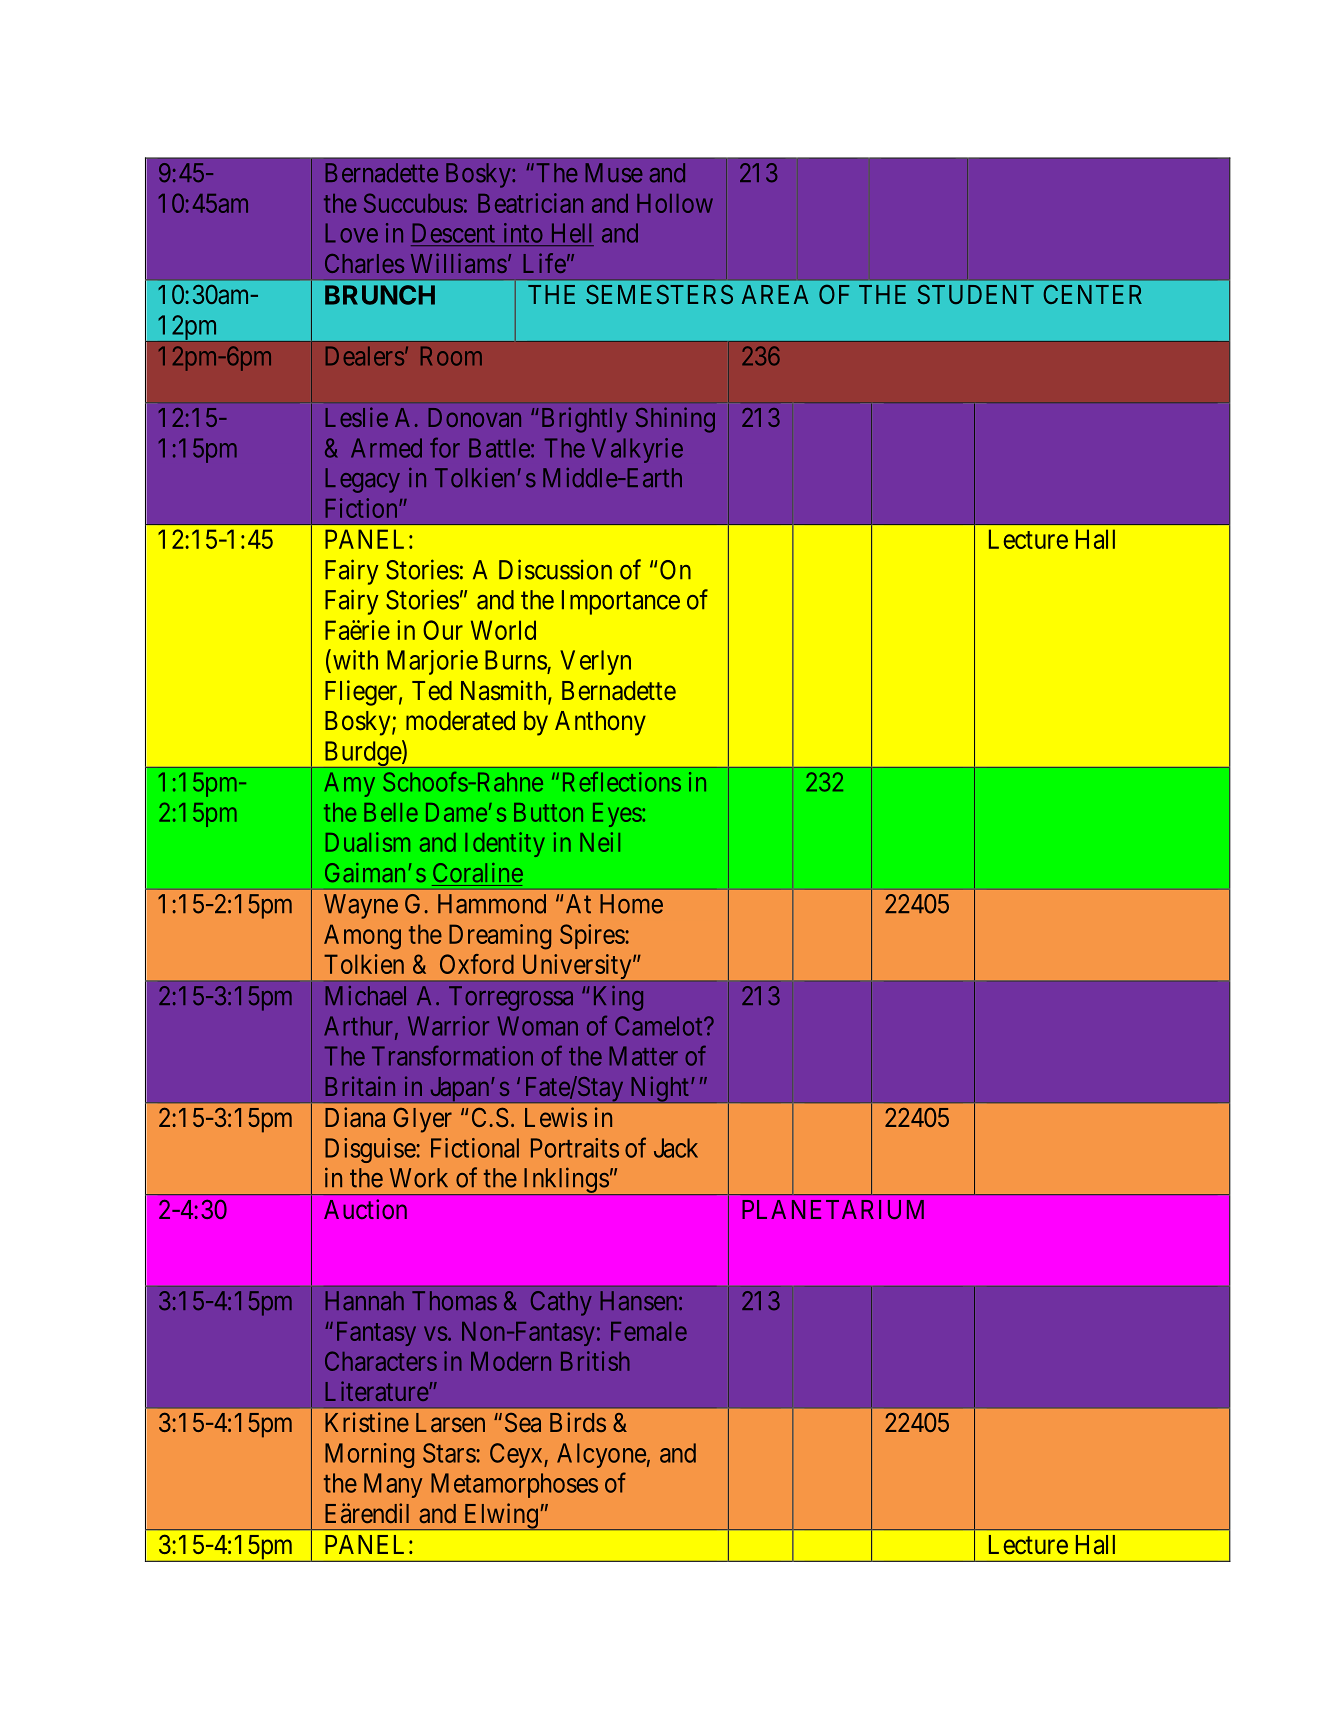 The width and height of the document is (1339, 1733). What do you see at coordinates (393, 1485) in the document?
I see `Many` at bounding box center [393, 1485].
